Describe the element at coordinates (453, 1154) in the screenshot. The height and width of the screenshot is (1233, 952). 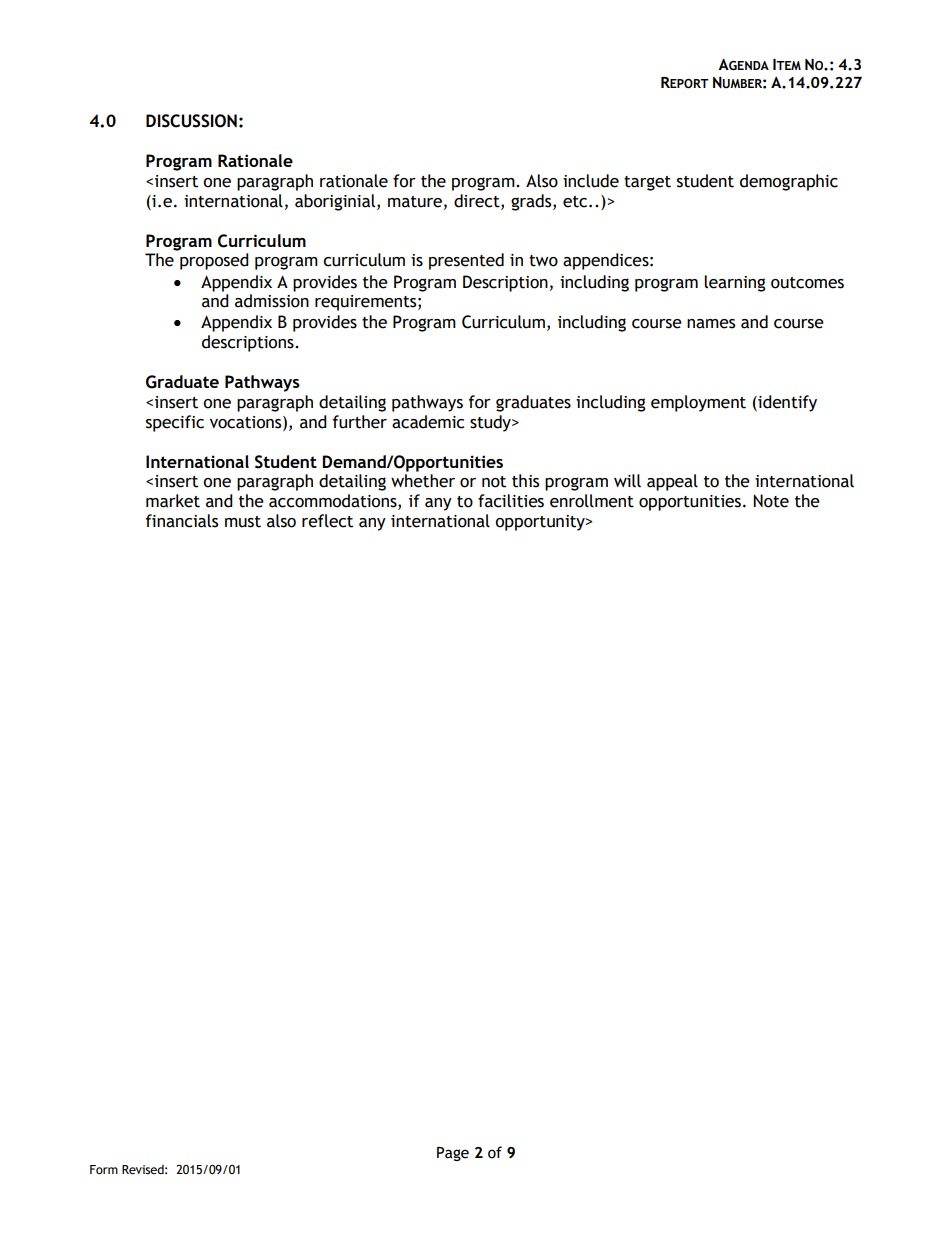
I see `Page` at that location.
